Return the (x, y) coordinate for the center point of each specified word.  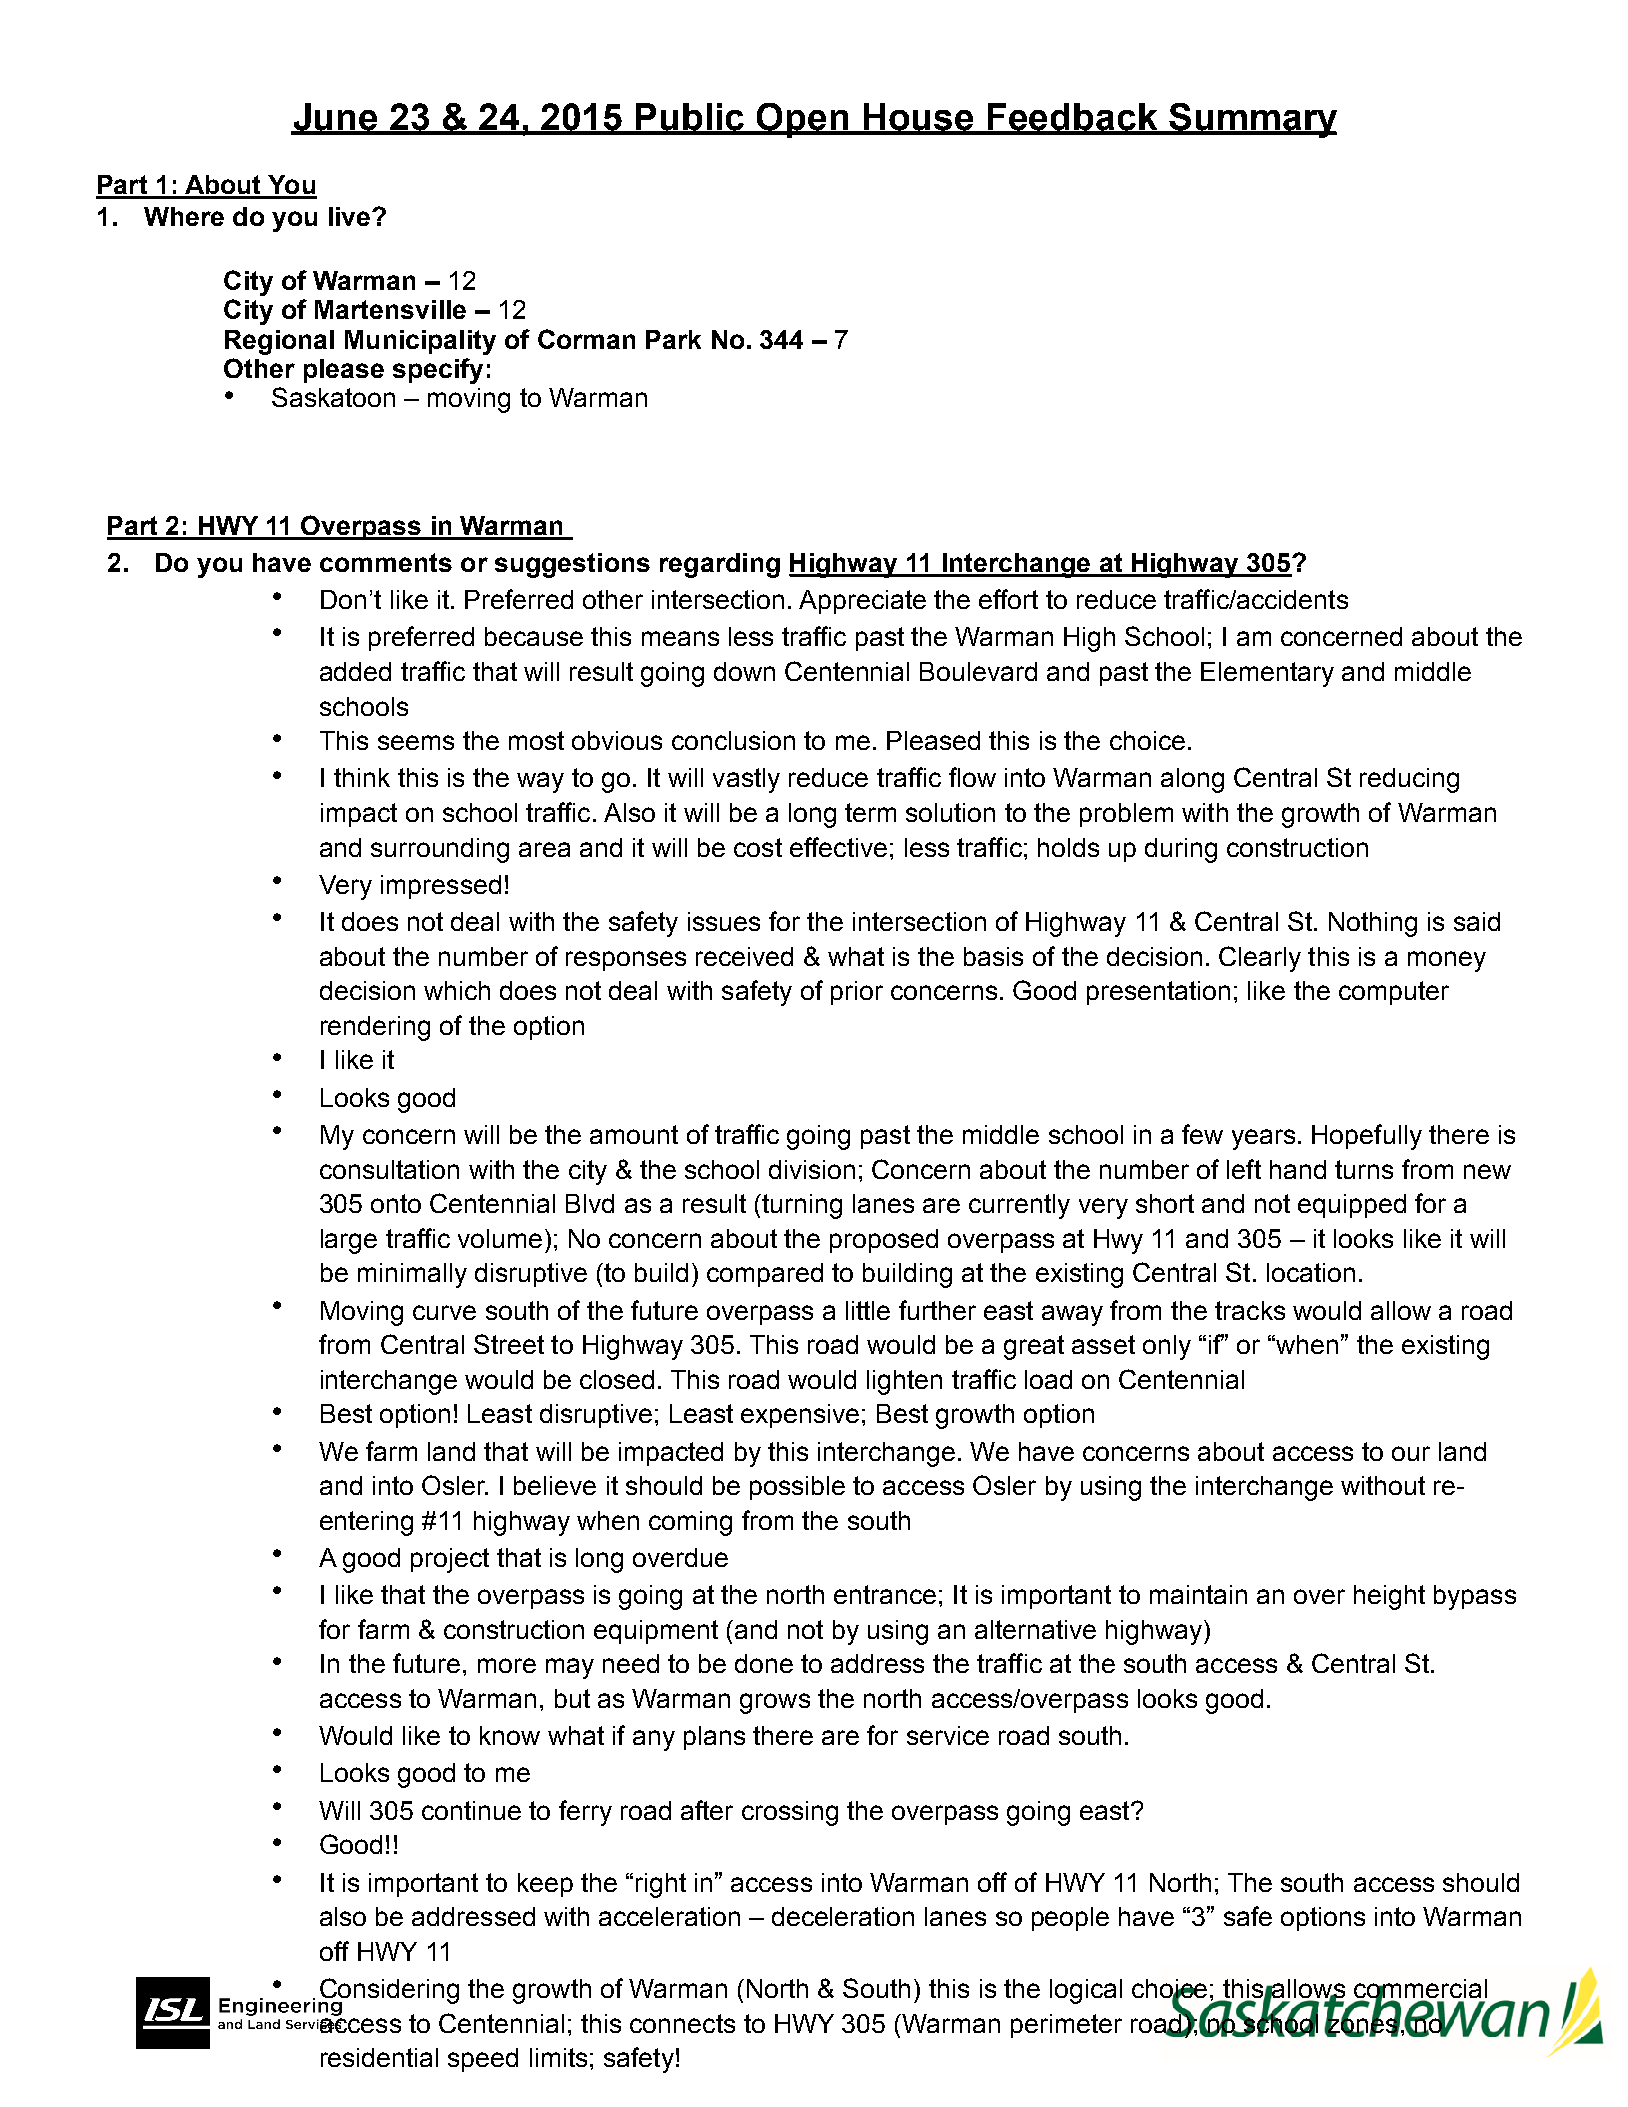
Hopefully (1367, 1137)
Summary (1252, 120)
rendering (375, 1028)
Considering (388, 1992)
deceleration (843, 1916)
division (812, 1169)
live (351, 216)
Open (803, 120)
